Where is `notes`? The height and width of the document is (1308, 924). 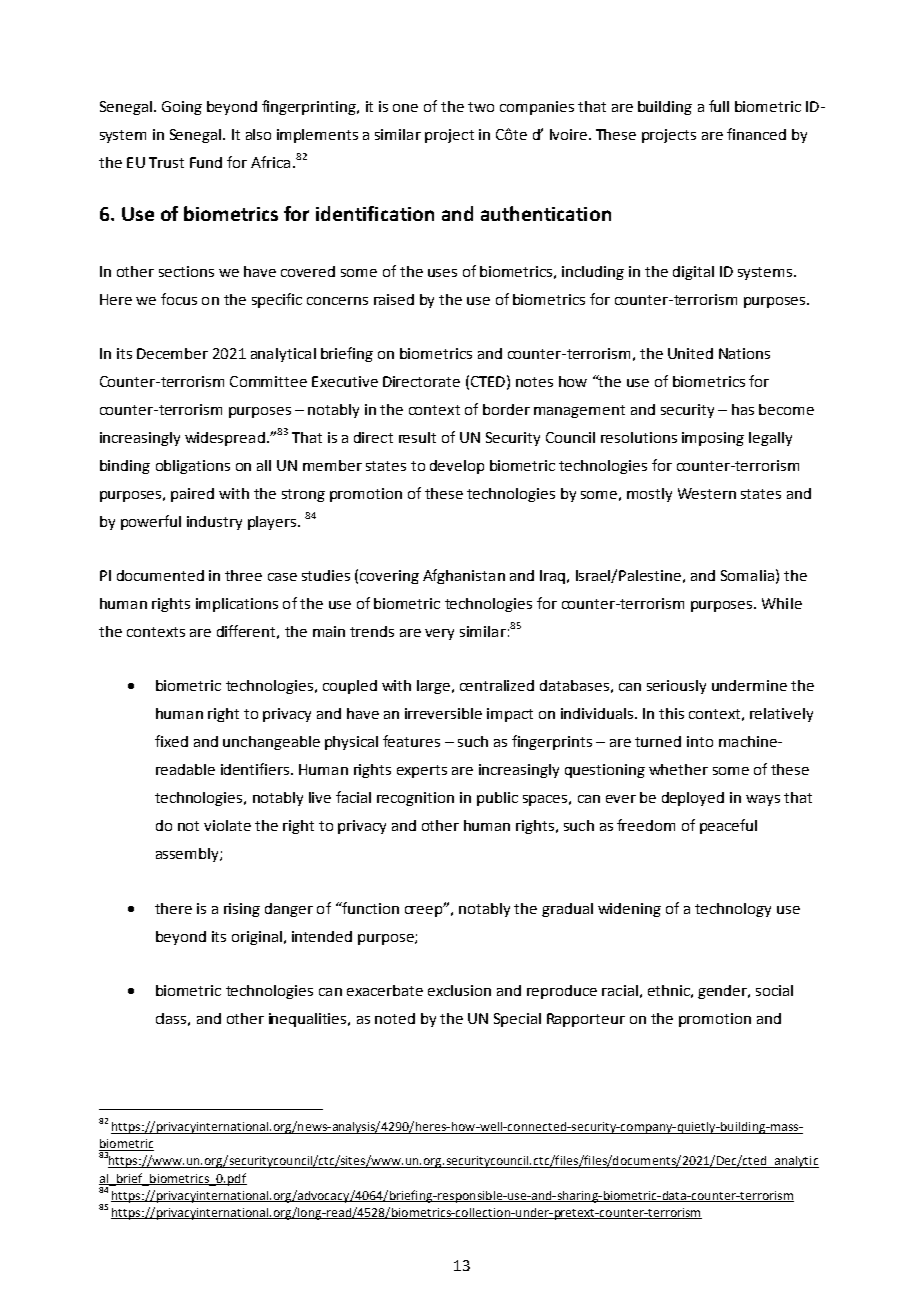
notes is located at coordinates (534, 382).
